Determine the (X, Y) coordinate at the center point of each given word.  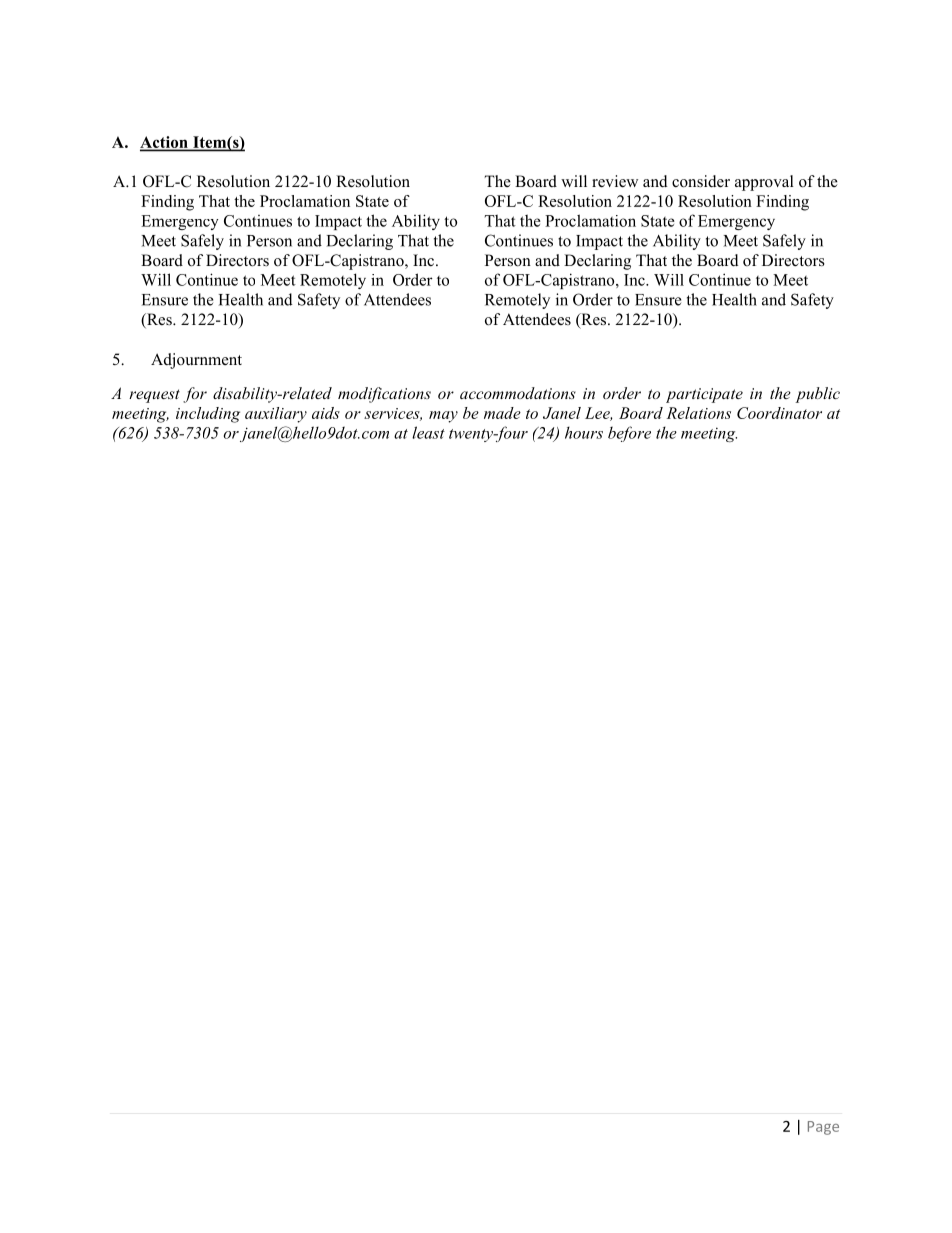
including (208, 415)
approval (764, 183)
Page (823, 1128)
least (428, 432)
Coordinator (779, 413)
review (615, 181)
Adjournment (196, 361)
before (629, 434)
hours (584, 432)
